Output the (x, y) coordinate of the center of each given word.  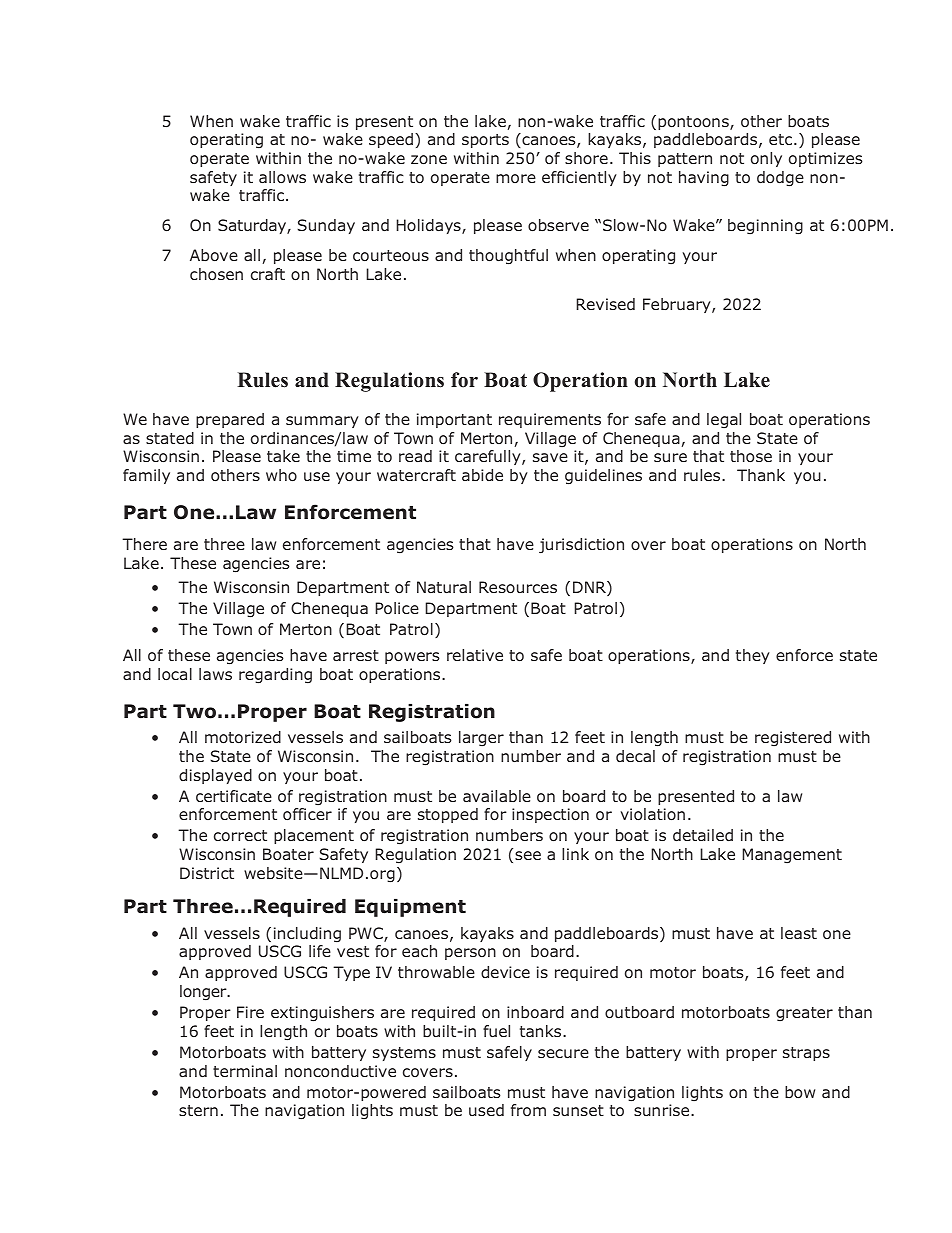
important (454, 420)
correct (240, 836)
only (766, 159)
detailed (703, 835)
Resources (518, 587)
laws (215, 674)
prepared (230, 420)
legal (724, 421)
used (486, 1110)
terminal (245, 1071)
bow (800, 1092)
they (753, 656)
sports (485, 141)
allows (282, 177)
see (528, 855)
